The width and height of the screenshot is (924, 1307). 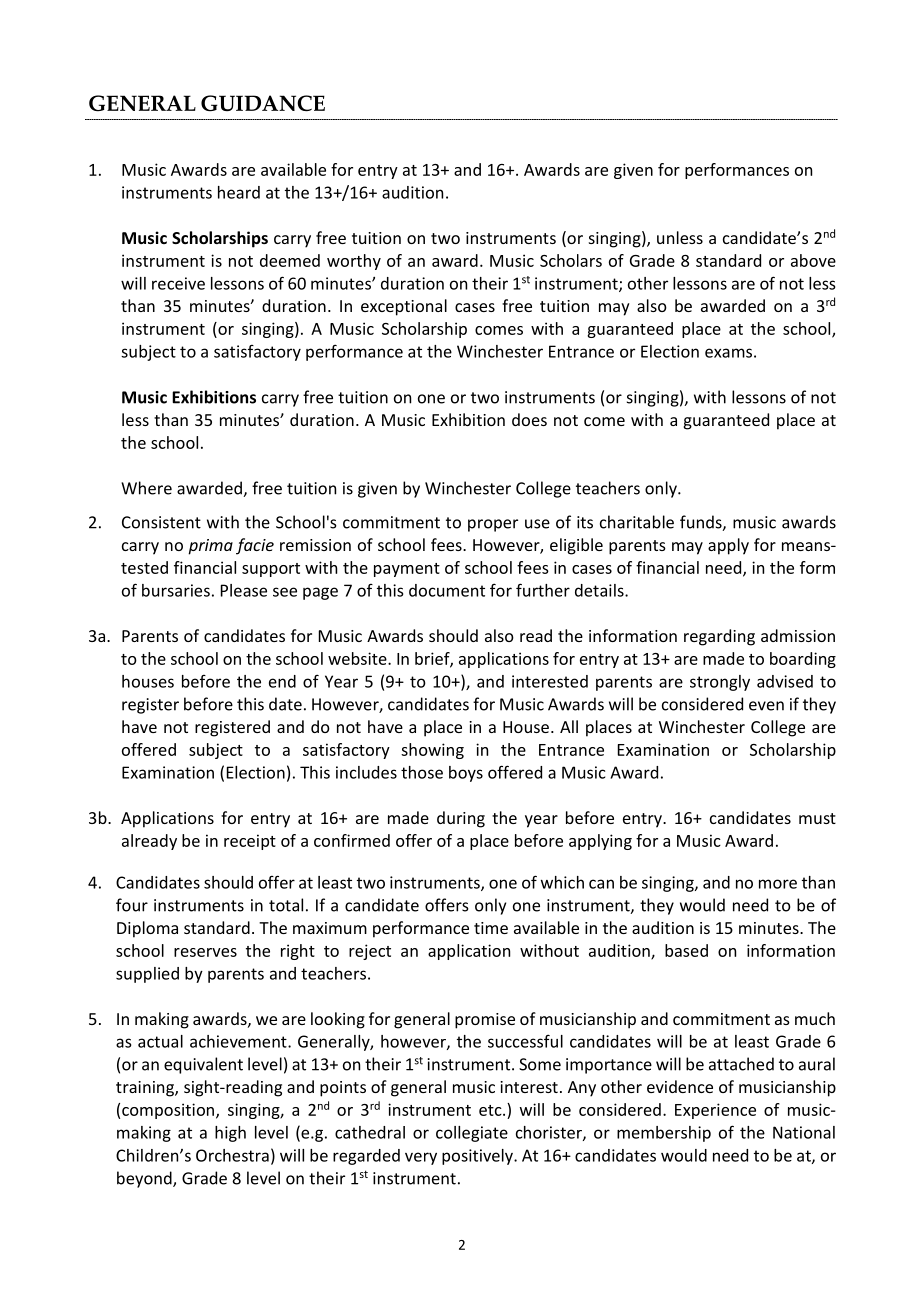 What do you see at coordinates (491, 928) in the screenshot?
I see `time` at bounding box center [491, 928].
